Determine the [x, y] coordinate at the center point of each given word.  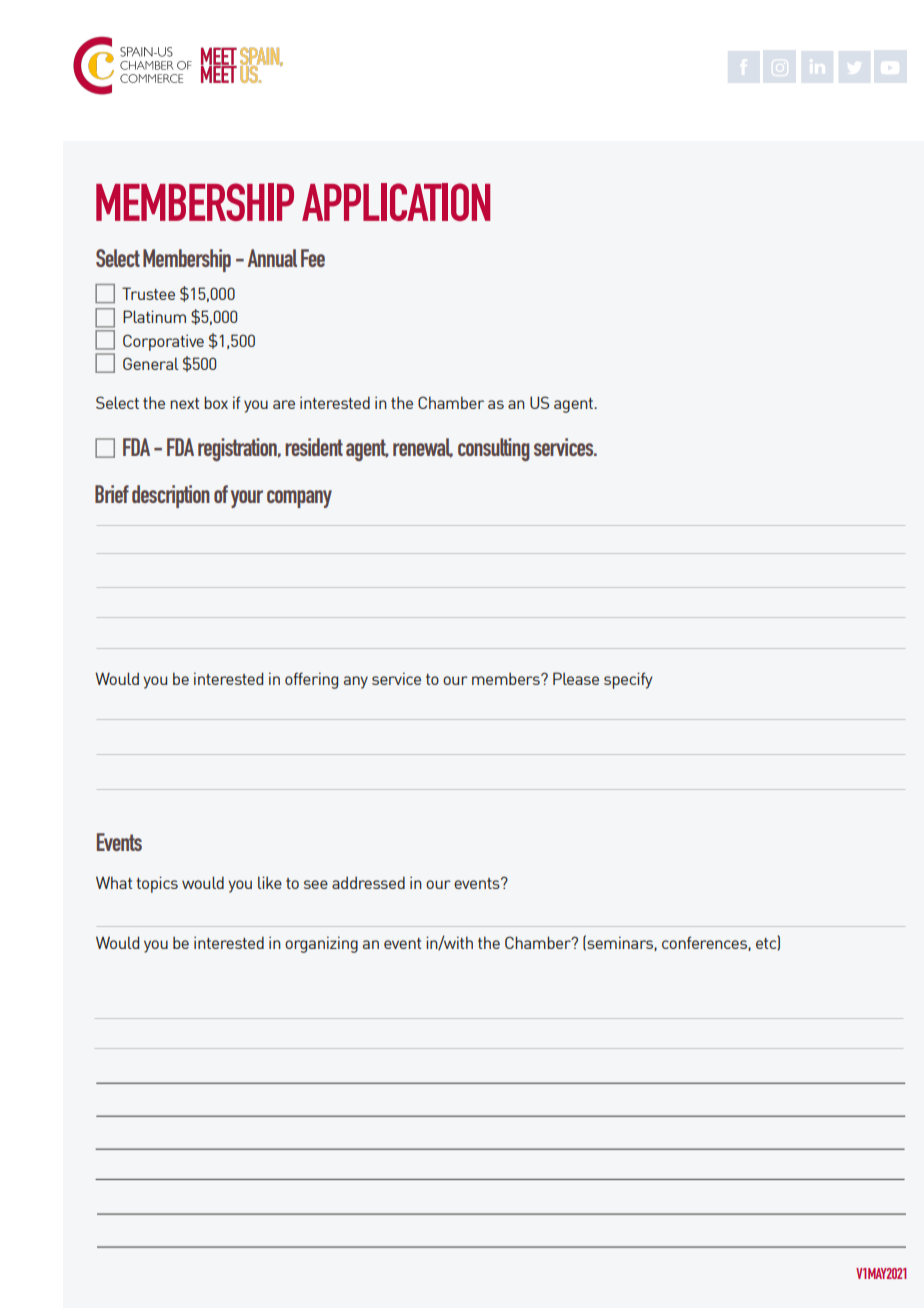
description [171, 496]
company [299, 499]
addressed [368, 882]
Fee [313, 258]
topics [157, 884]
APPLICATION [396, 202]
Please [576, 678]
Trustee [148, 293]
